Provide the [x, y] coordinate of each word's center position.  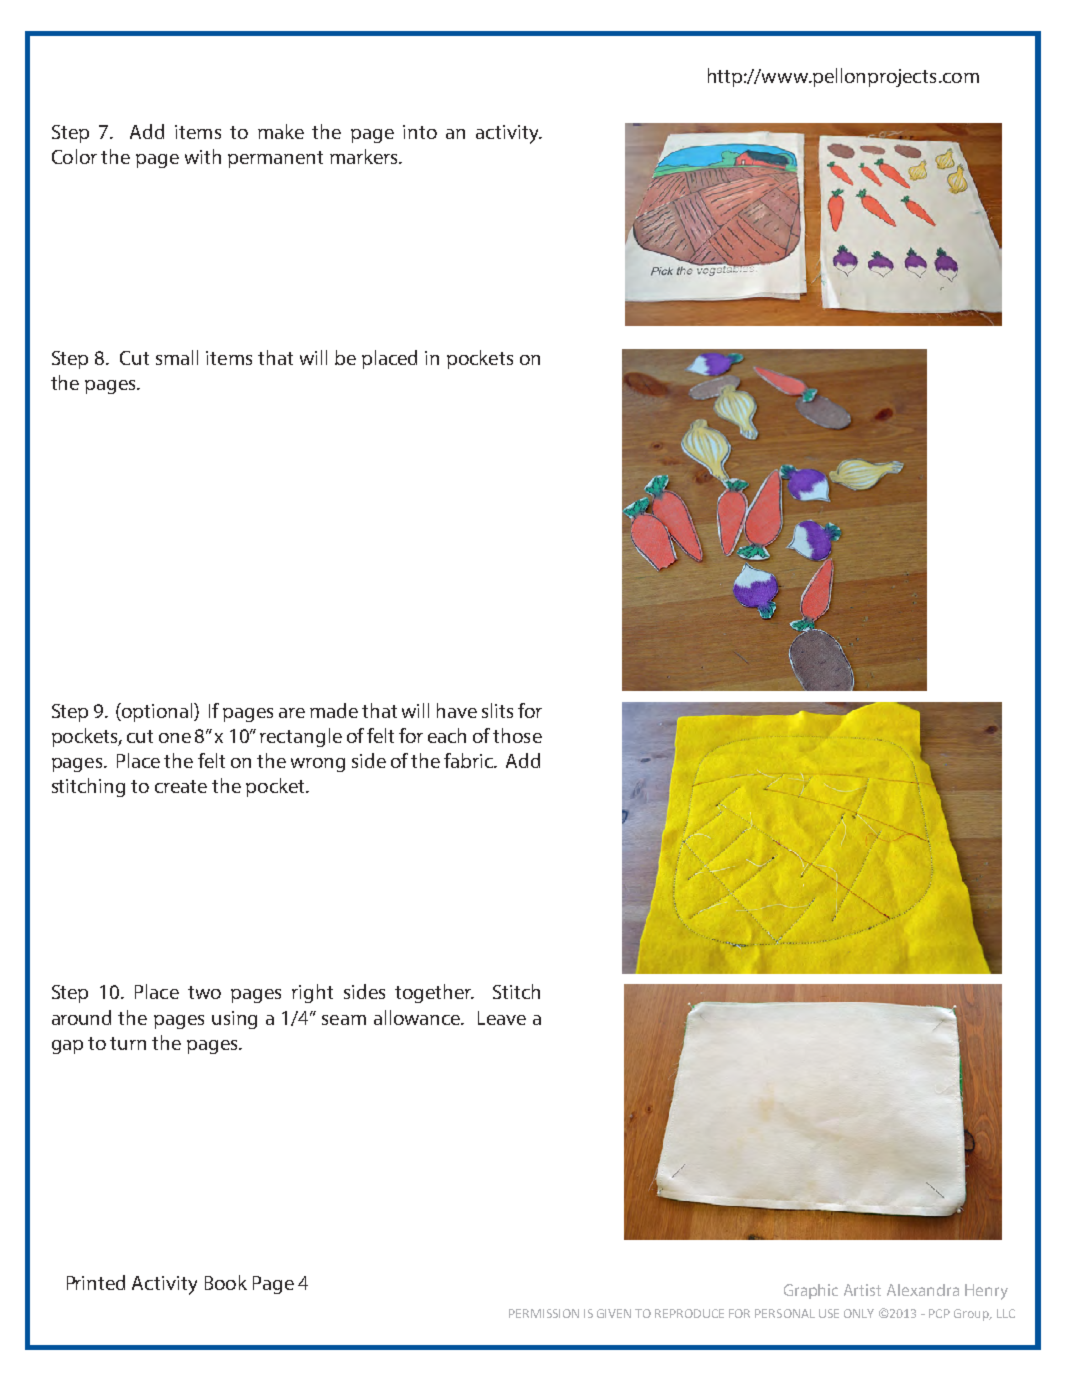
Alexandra [923, 1290]
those [517, 735]
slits [497, 710]
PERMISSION [544, 1313]
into [420, 132]
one [175, 738]
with [203, 156]
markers [365, 156]
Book [226, 1282]
